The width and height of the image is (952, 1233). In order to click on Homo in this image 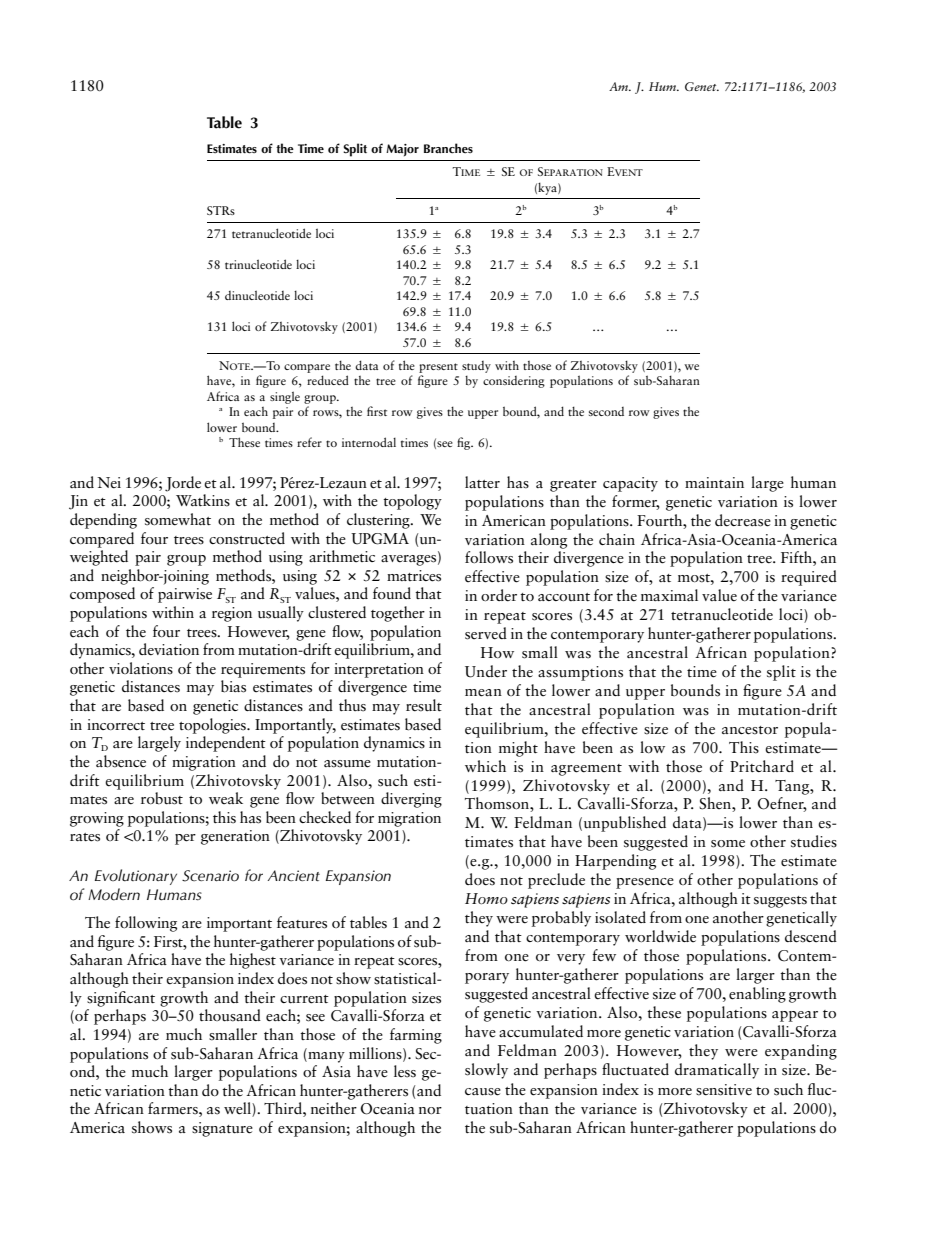, I will do `click(486, 898)`.
